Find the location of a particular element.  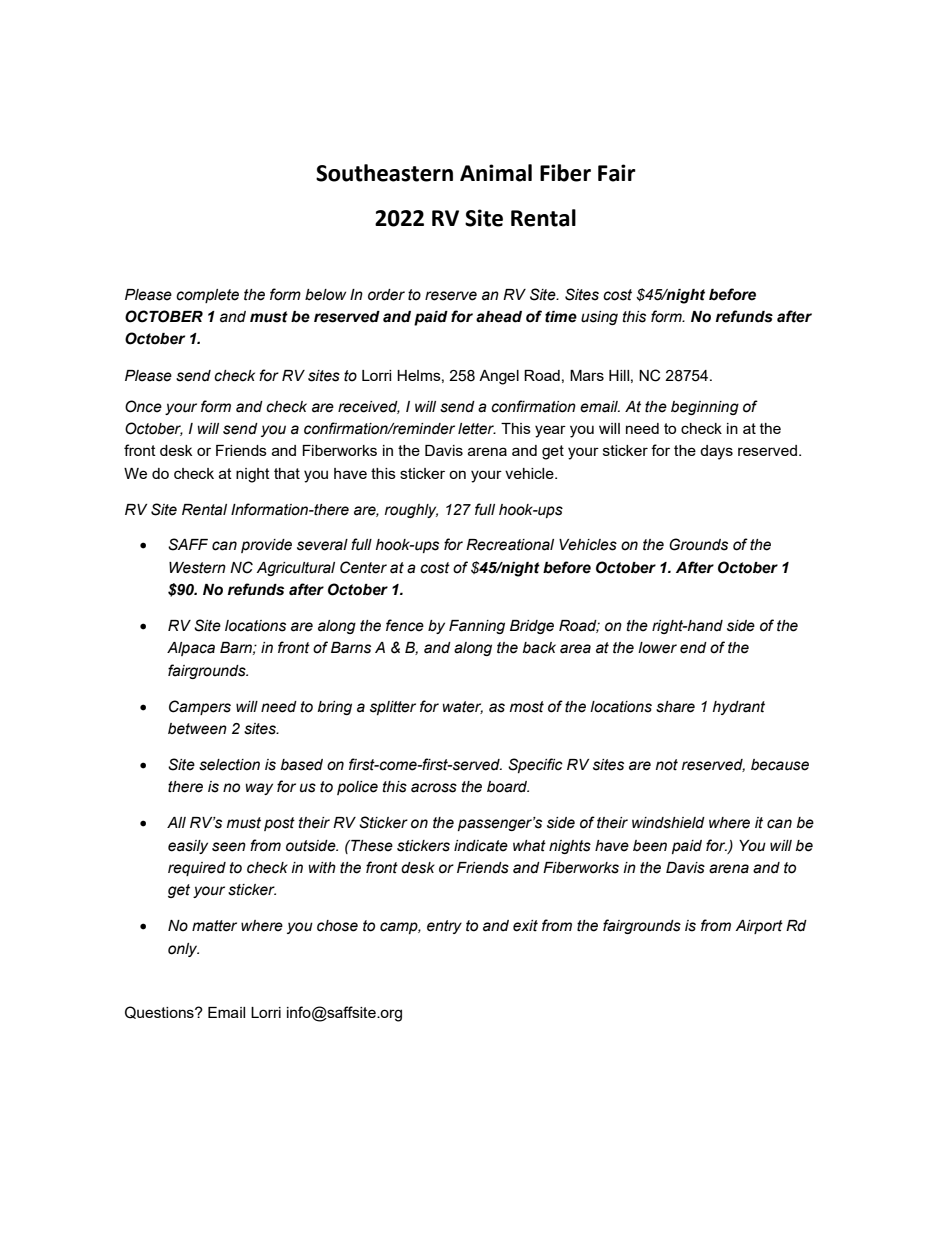

beginning is located at coordinates (705, 408).
